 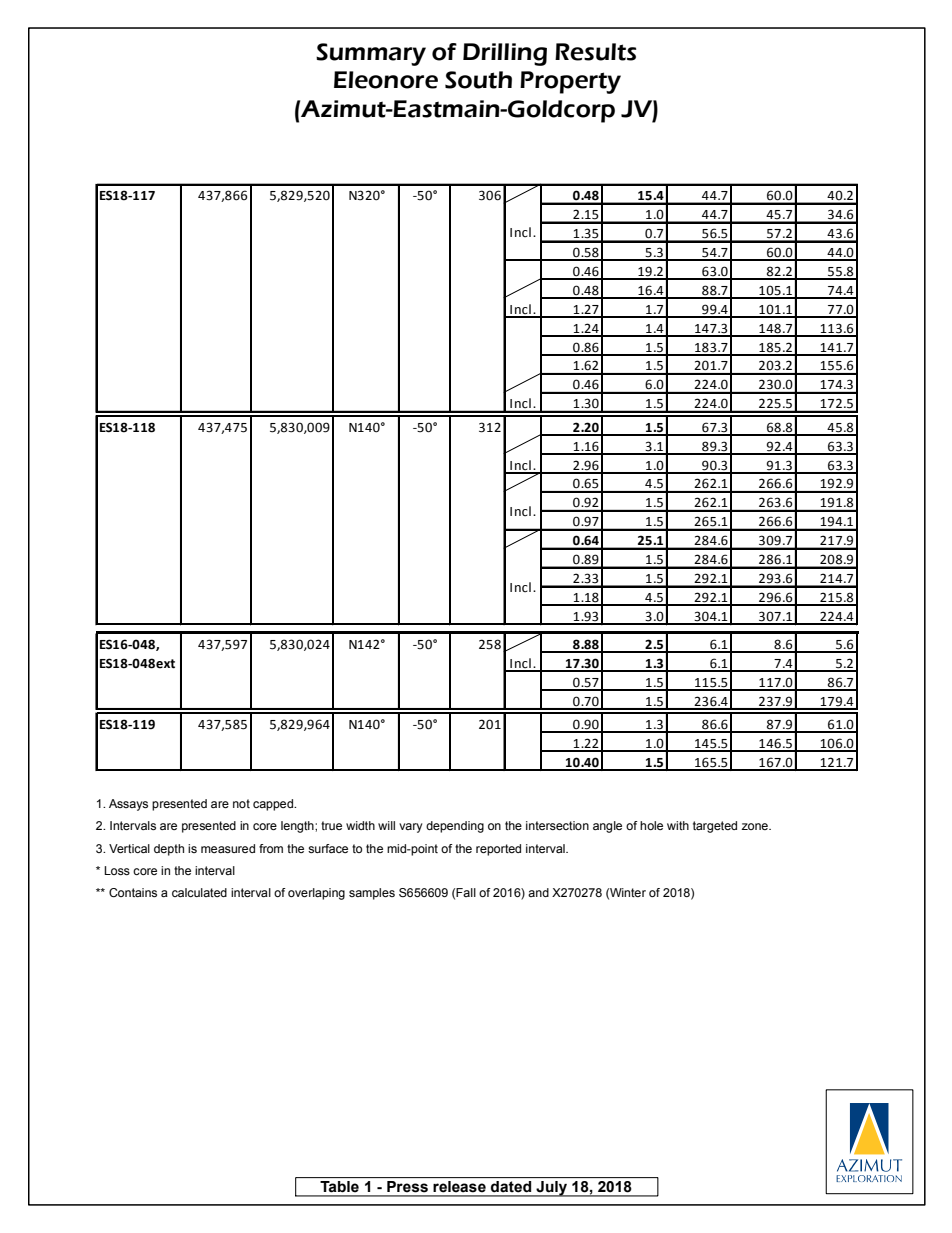 What do you see at coordinates (552, 1189) in the document?
I see `July` at bounding box center [552, 1189].
